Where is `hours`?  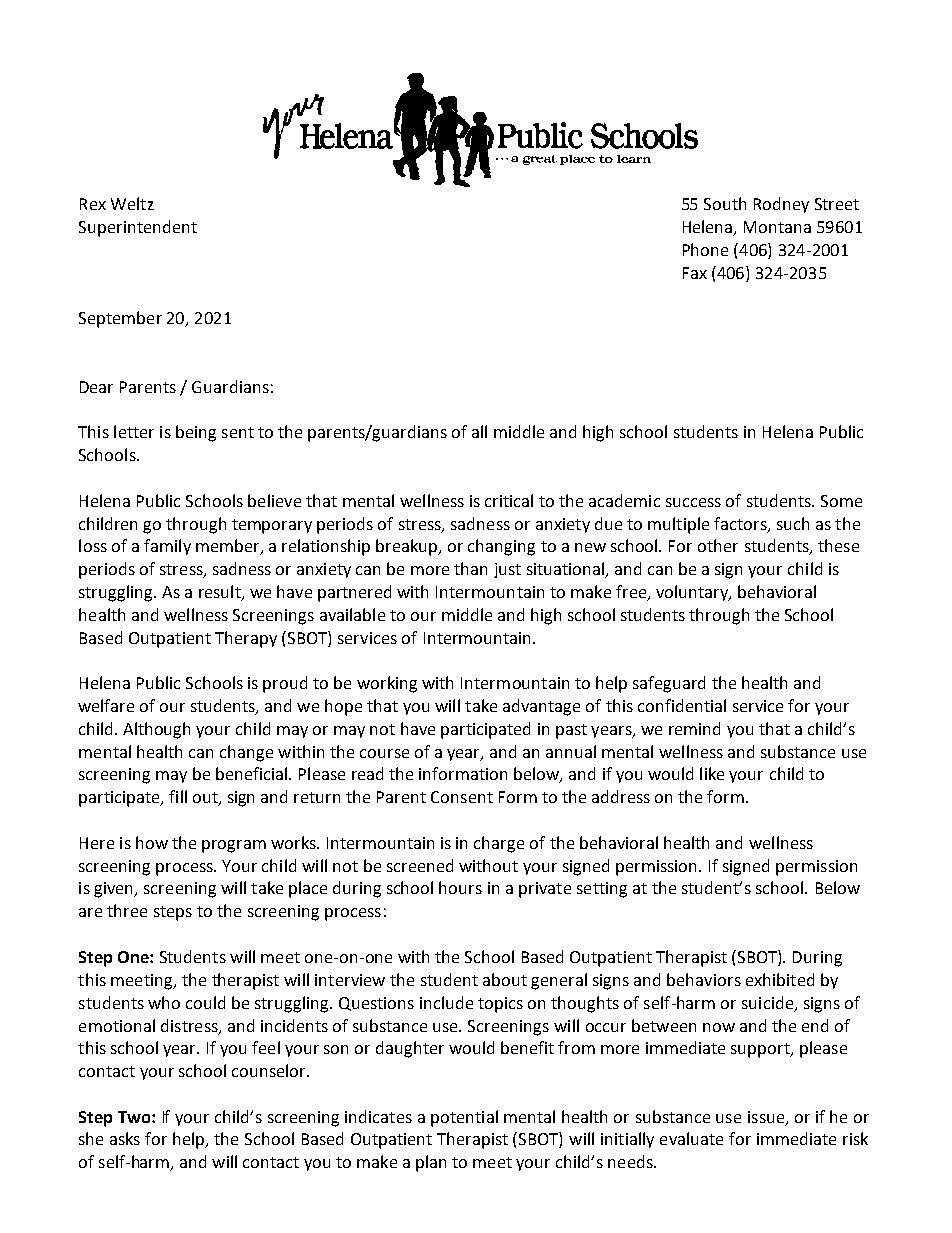 hours is located at coordinates (460, 887).
